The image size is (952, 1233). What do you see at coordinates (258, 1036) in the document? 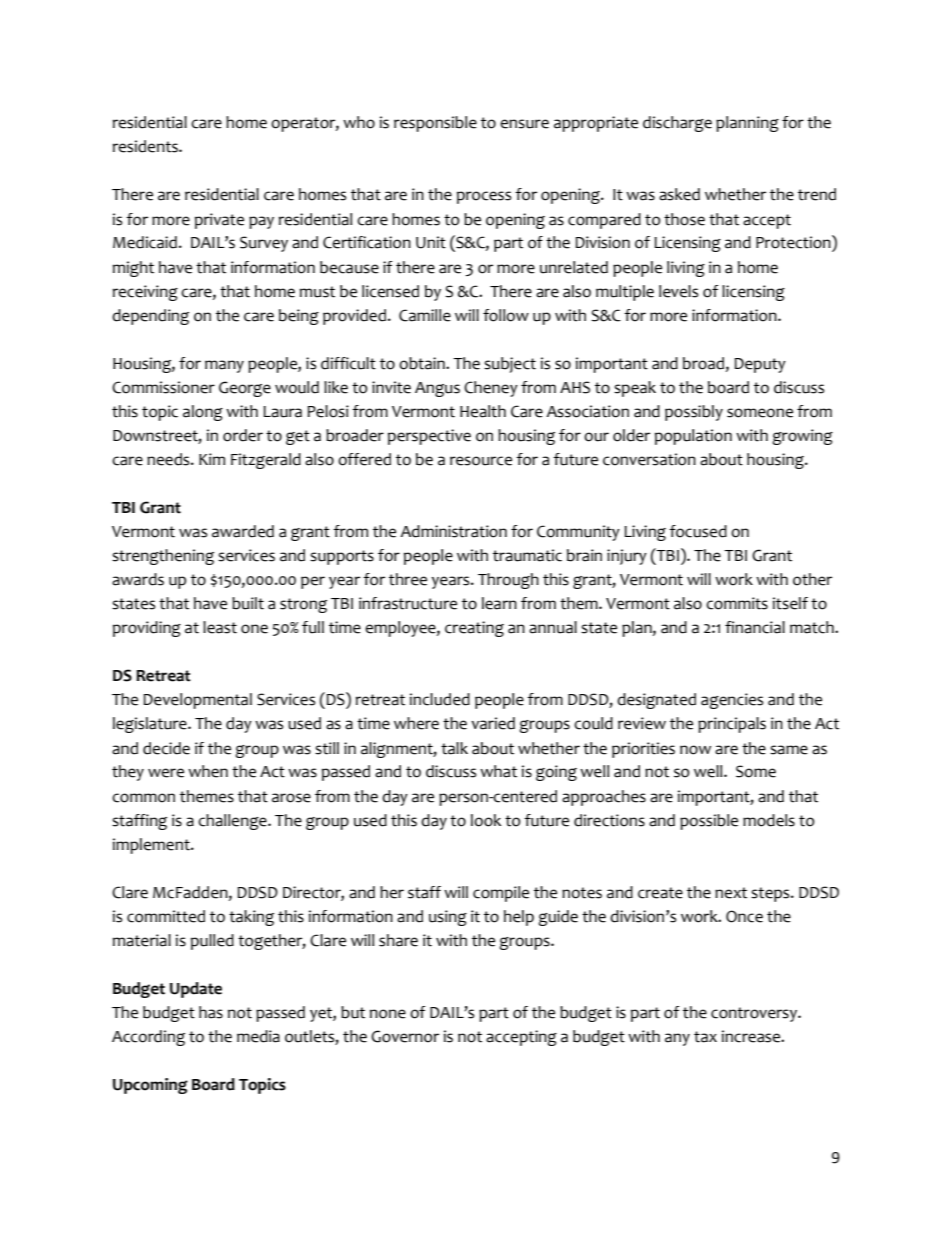
I see `media` at bounding box center [258, 1036].
